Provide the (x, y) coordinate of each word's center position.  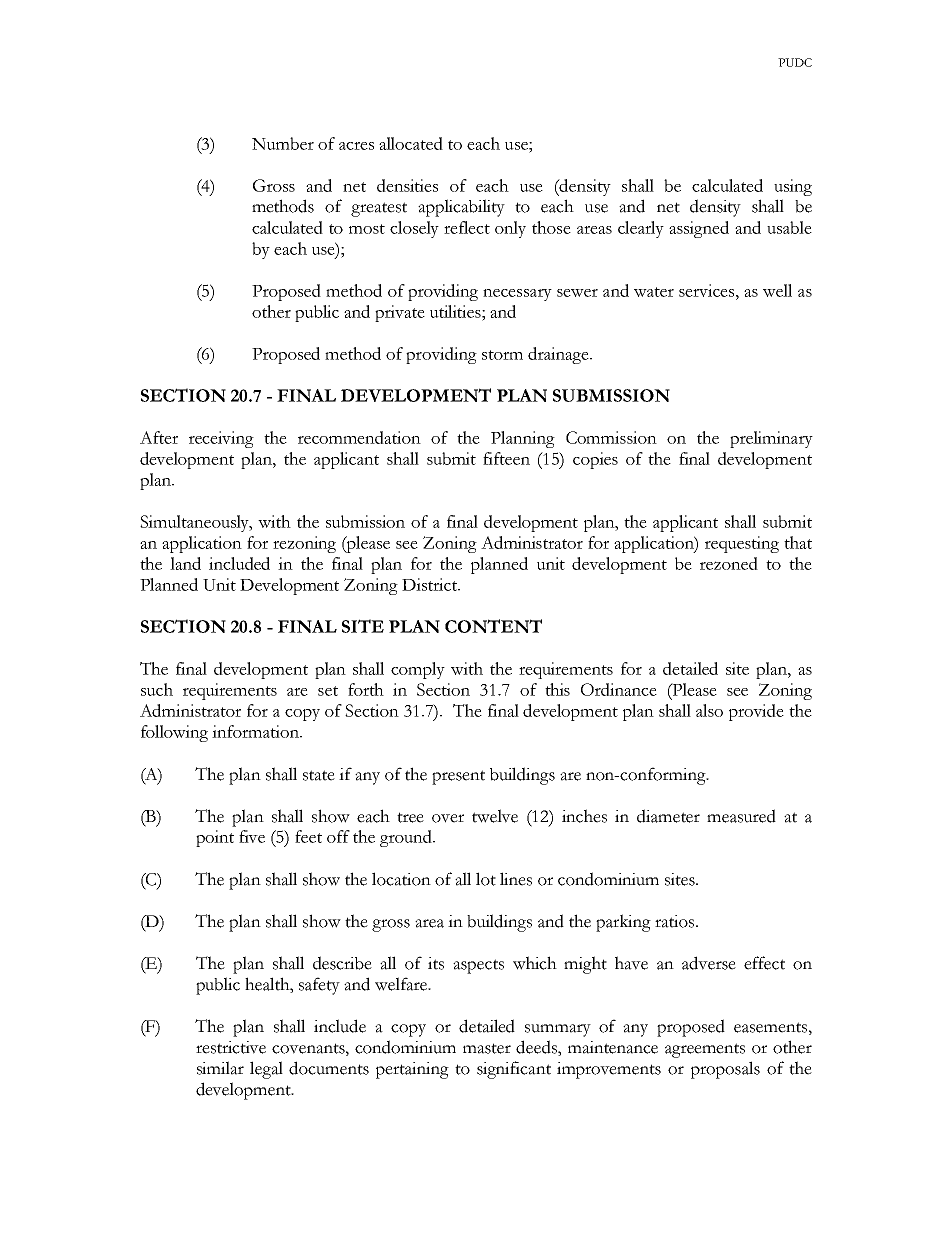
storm (502, 355)
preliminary (771, 439)
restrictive (231, 1047)
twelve (495, 816)
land (185, 563)
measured (741, 816)
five (252, 836)
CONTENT (493, 626)
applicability (461, 208)
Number (283, 143)
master (487, 1048)
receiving (221, 439)
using (793, 187)
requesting (742, 544)
